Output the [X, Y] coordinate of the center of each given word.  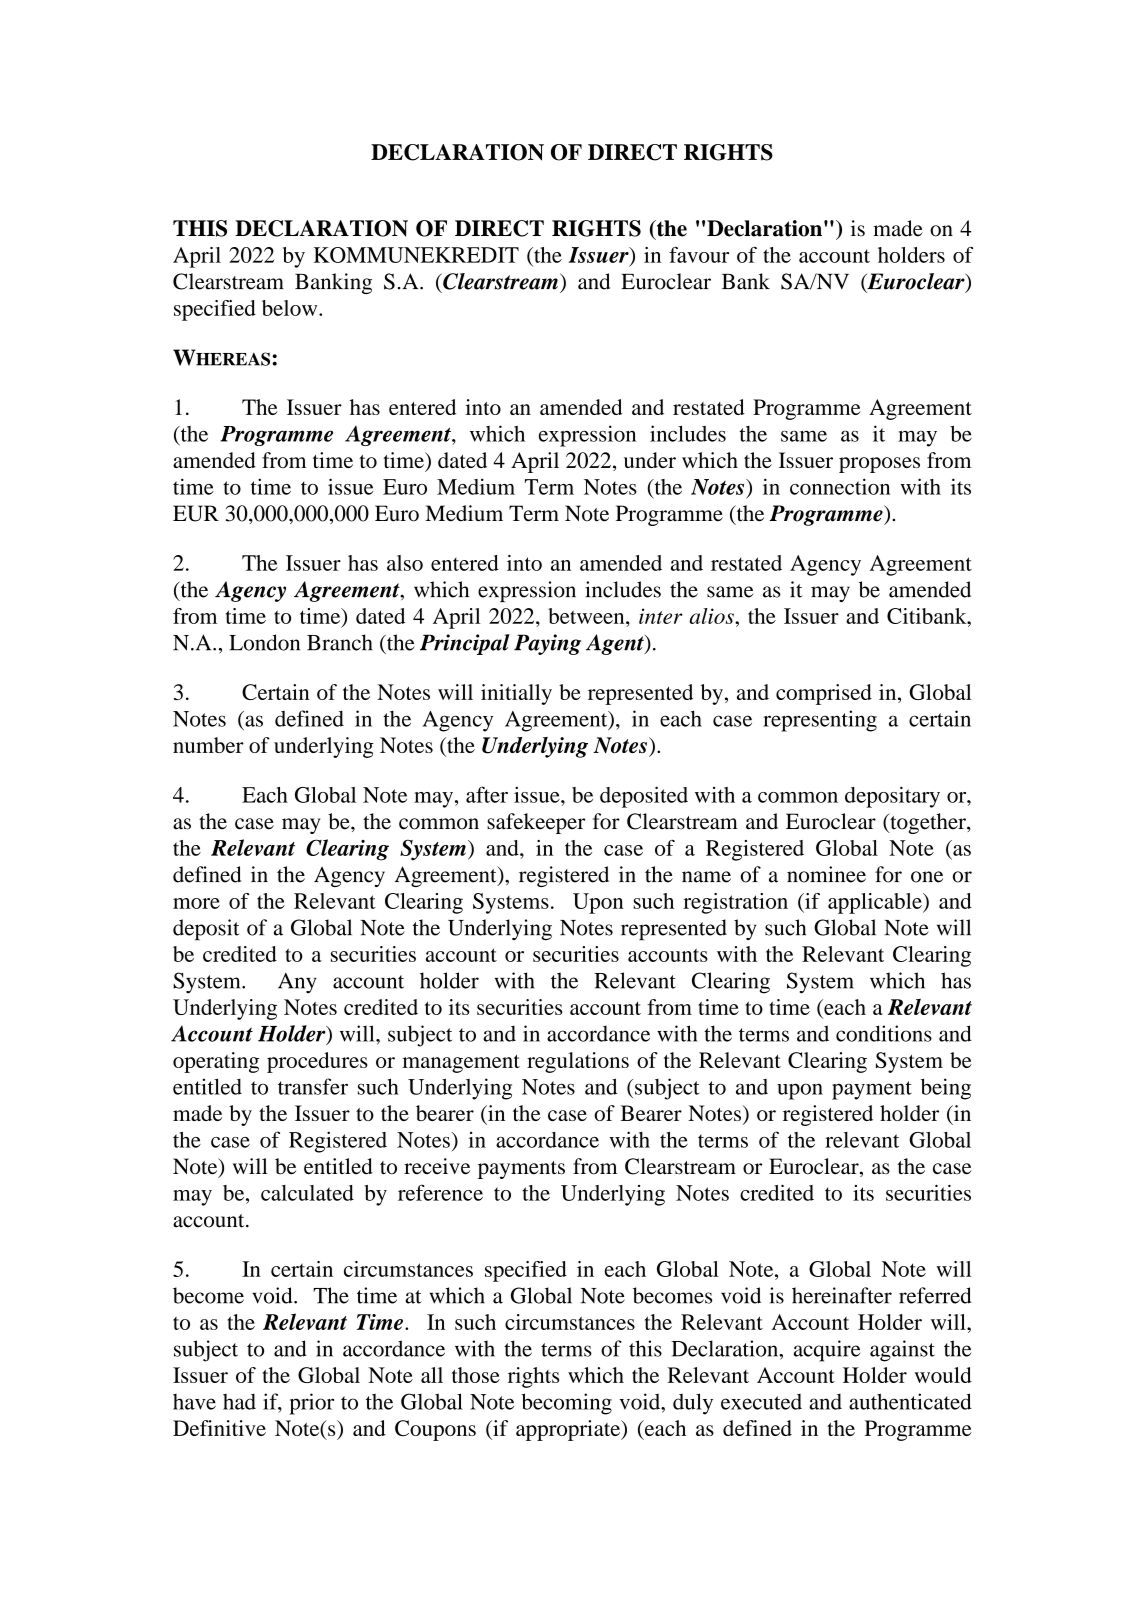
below [291, 308]
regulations [578, 1062]
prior [311, 1404]
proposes [879, 465]
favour [699, 255]
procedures [317, 1062]
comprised [824, 694]
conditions [884, 1033]
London [264, 642]
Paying [547, 644]
